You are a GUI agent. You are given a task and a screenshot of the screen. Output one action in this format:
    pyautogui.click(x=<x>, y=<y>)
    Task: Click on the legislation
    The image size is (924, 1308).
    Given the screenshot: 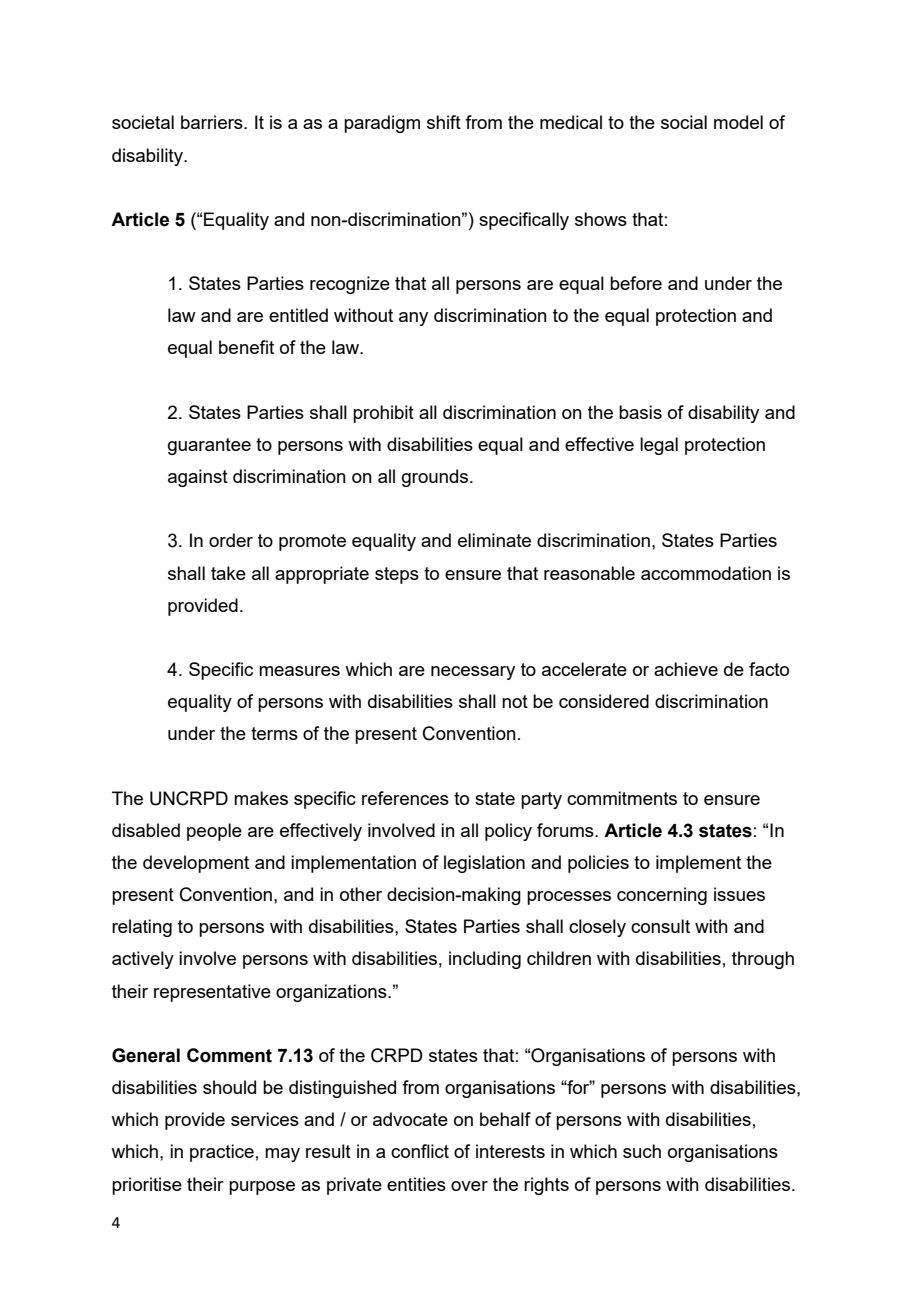 What is the action you would take?
    pyautogui.click(x=484, y=864)
